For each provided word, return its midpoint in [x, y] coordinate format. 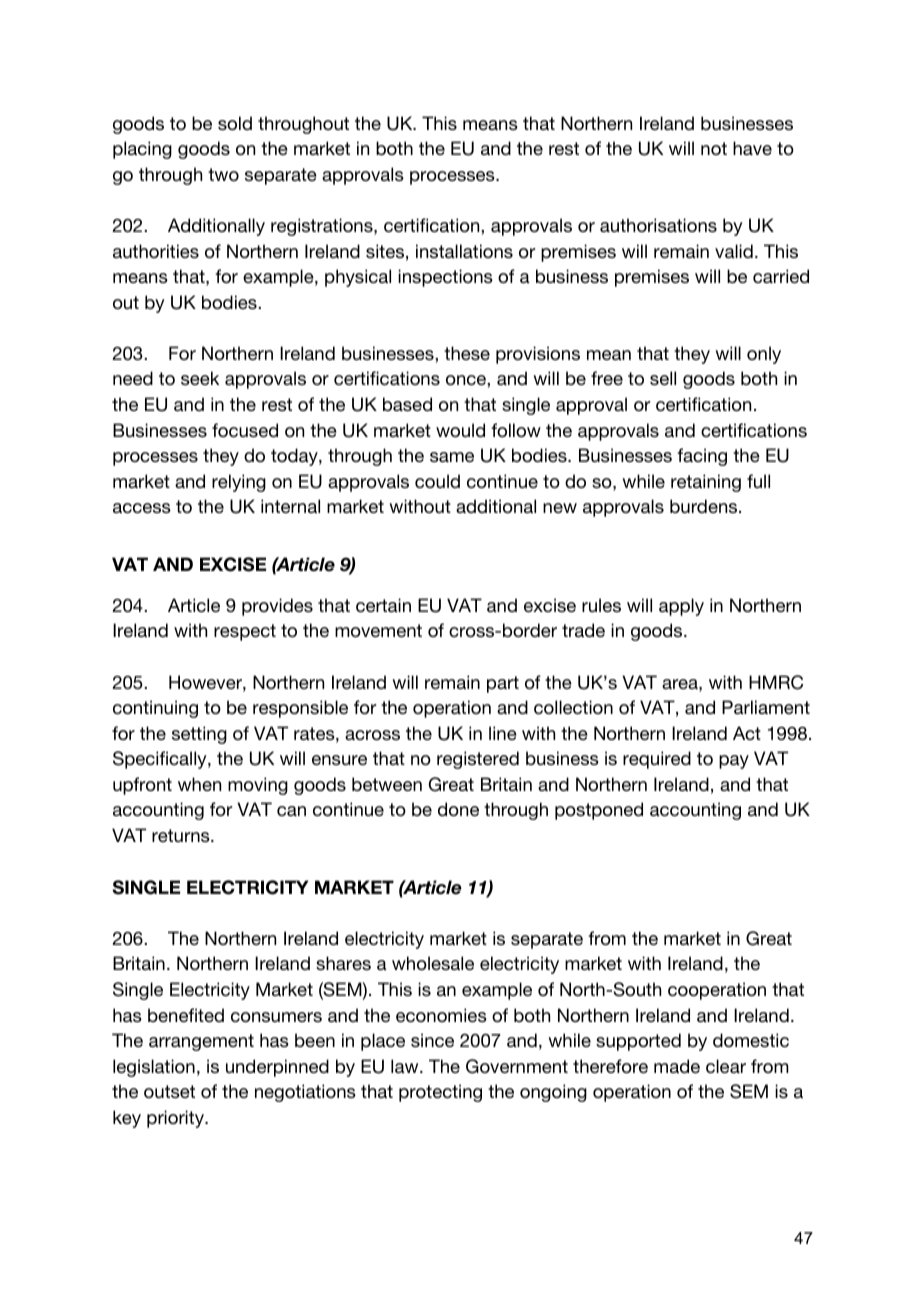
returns [182, 835]
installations [464, 251]
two [223, 174]
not [714, 148]
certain [383, 605]
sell [663, 378]
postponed [599, 811]
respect [245, 632]
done [458, 809]
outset [169, 1091]
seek [200, 378]
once [467, 380]
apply [681, 607]
